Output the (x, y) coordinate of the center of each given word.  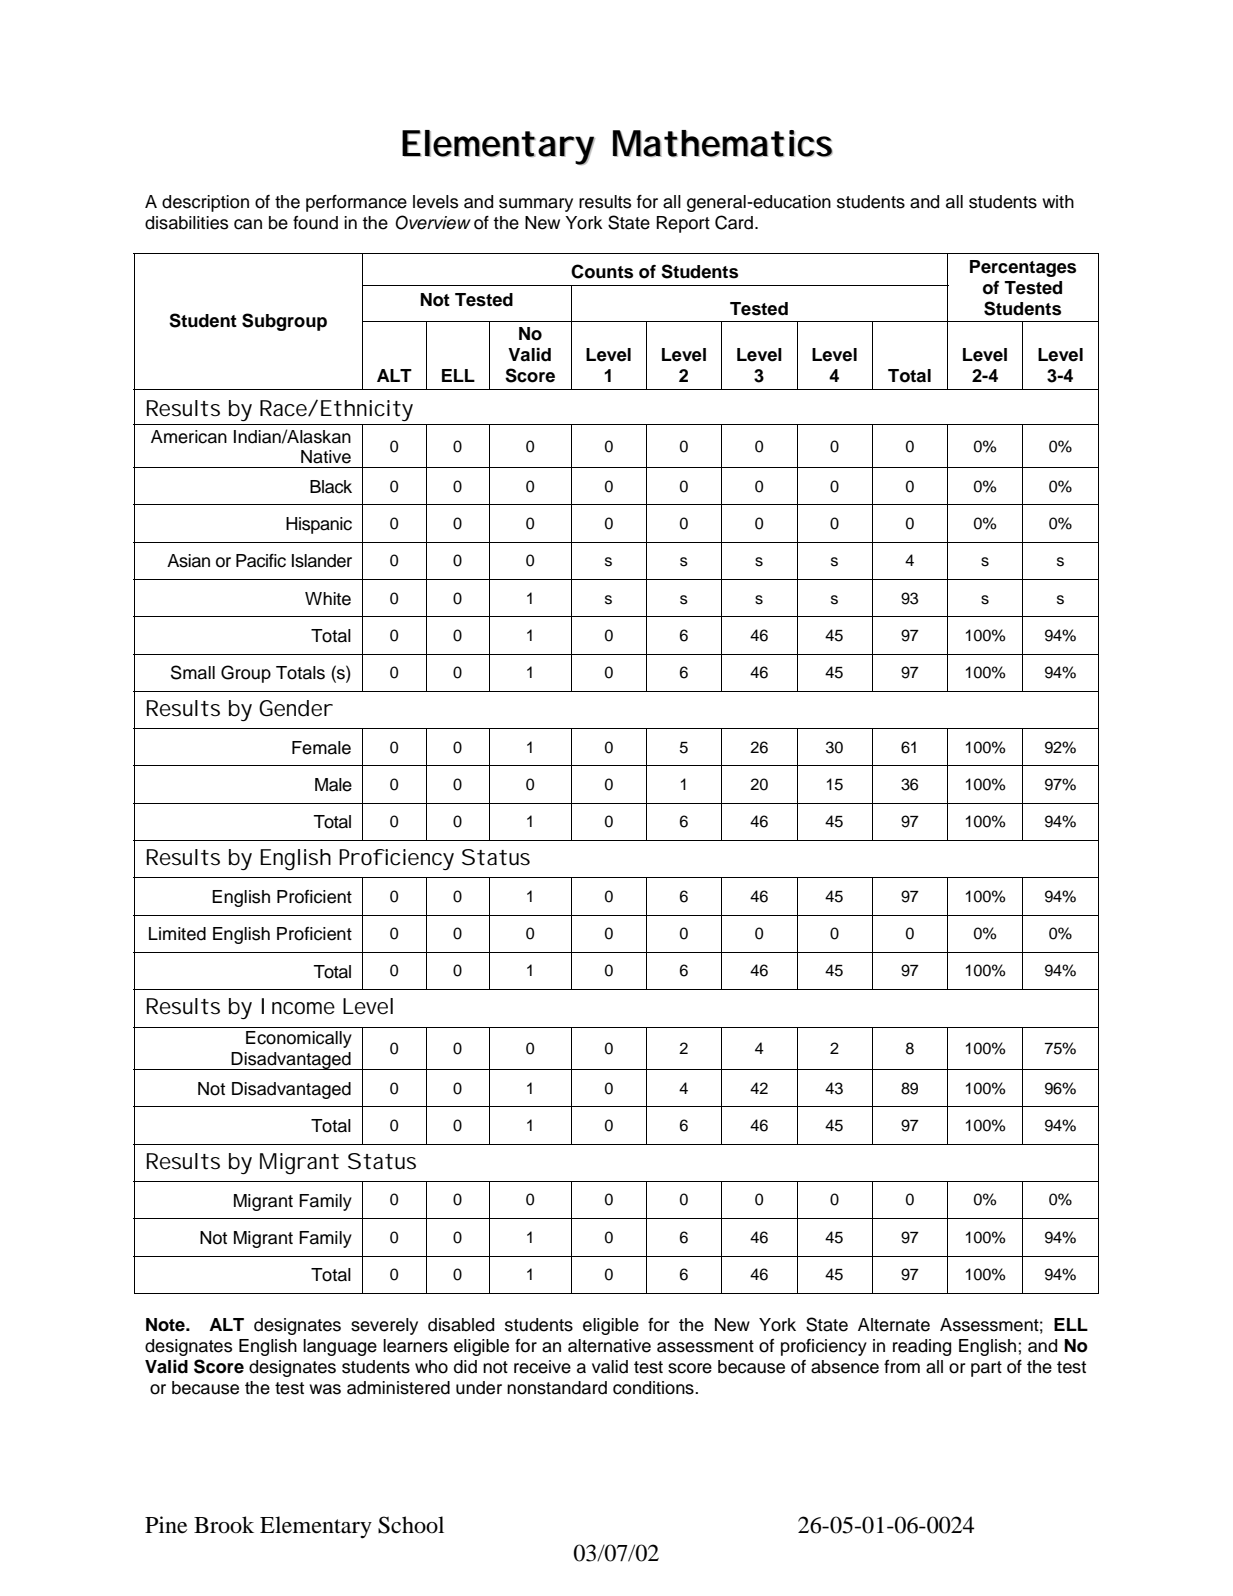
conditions (654, 1388)
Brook (224, 1525)
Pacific (261, 561)
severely (384, 1326)
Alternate (894, 1325)
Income (298, 1006)
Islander (322, 561)
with (1058, 201)
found (315, 223)
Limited (177, 934)
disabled (461, 1325)
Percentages (1023, 268)
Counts (602, 271)
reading (922, 1347)
